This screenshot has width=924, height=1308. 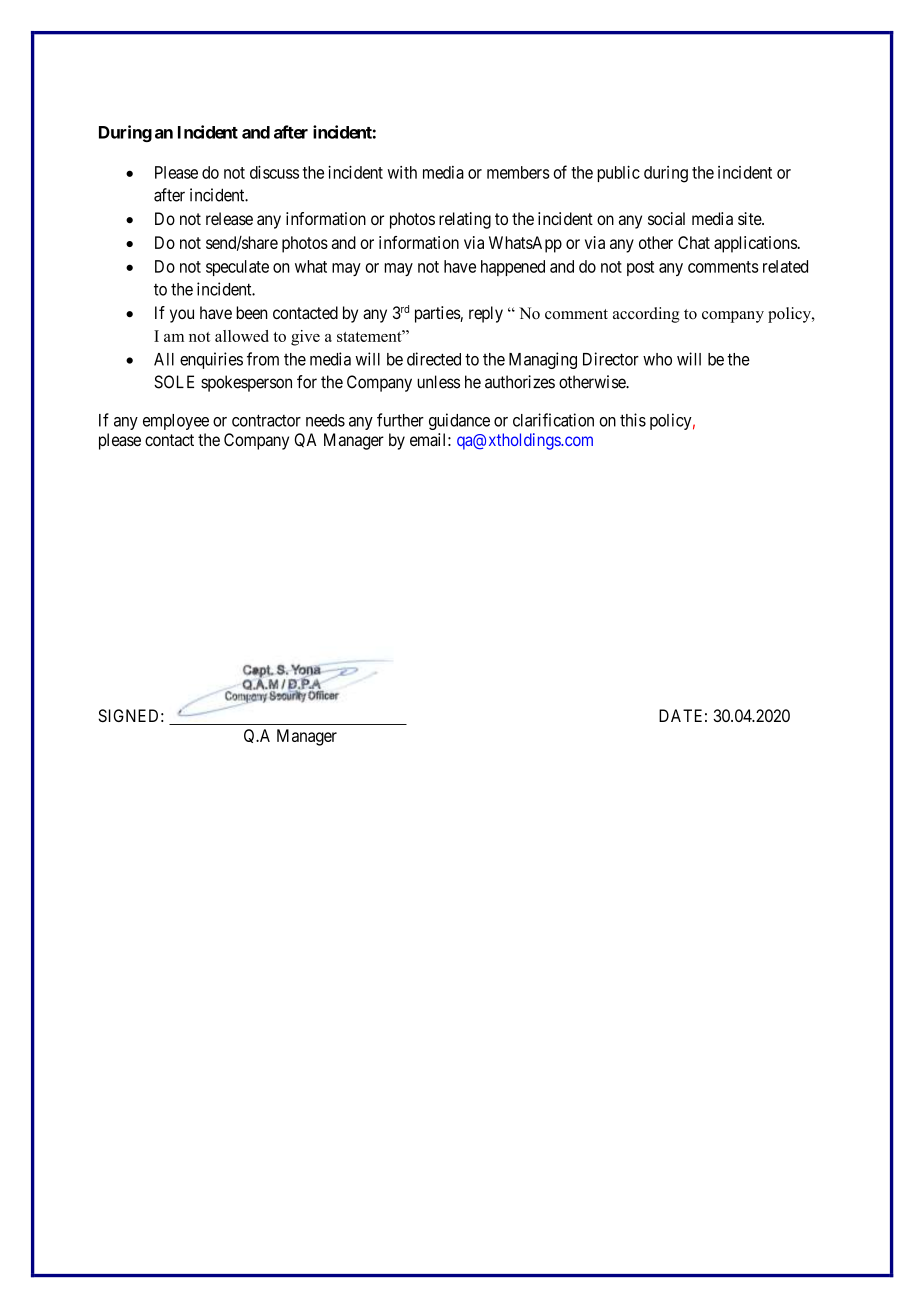 What do you see at coordinates (274, 172) in the screenshot?
I see `discuss` at bounding box center [274, 172].
